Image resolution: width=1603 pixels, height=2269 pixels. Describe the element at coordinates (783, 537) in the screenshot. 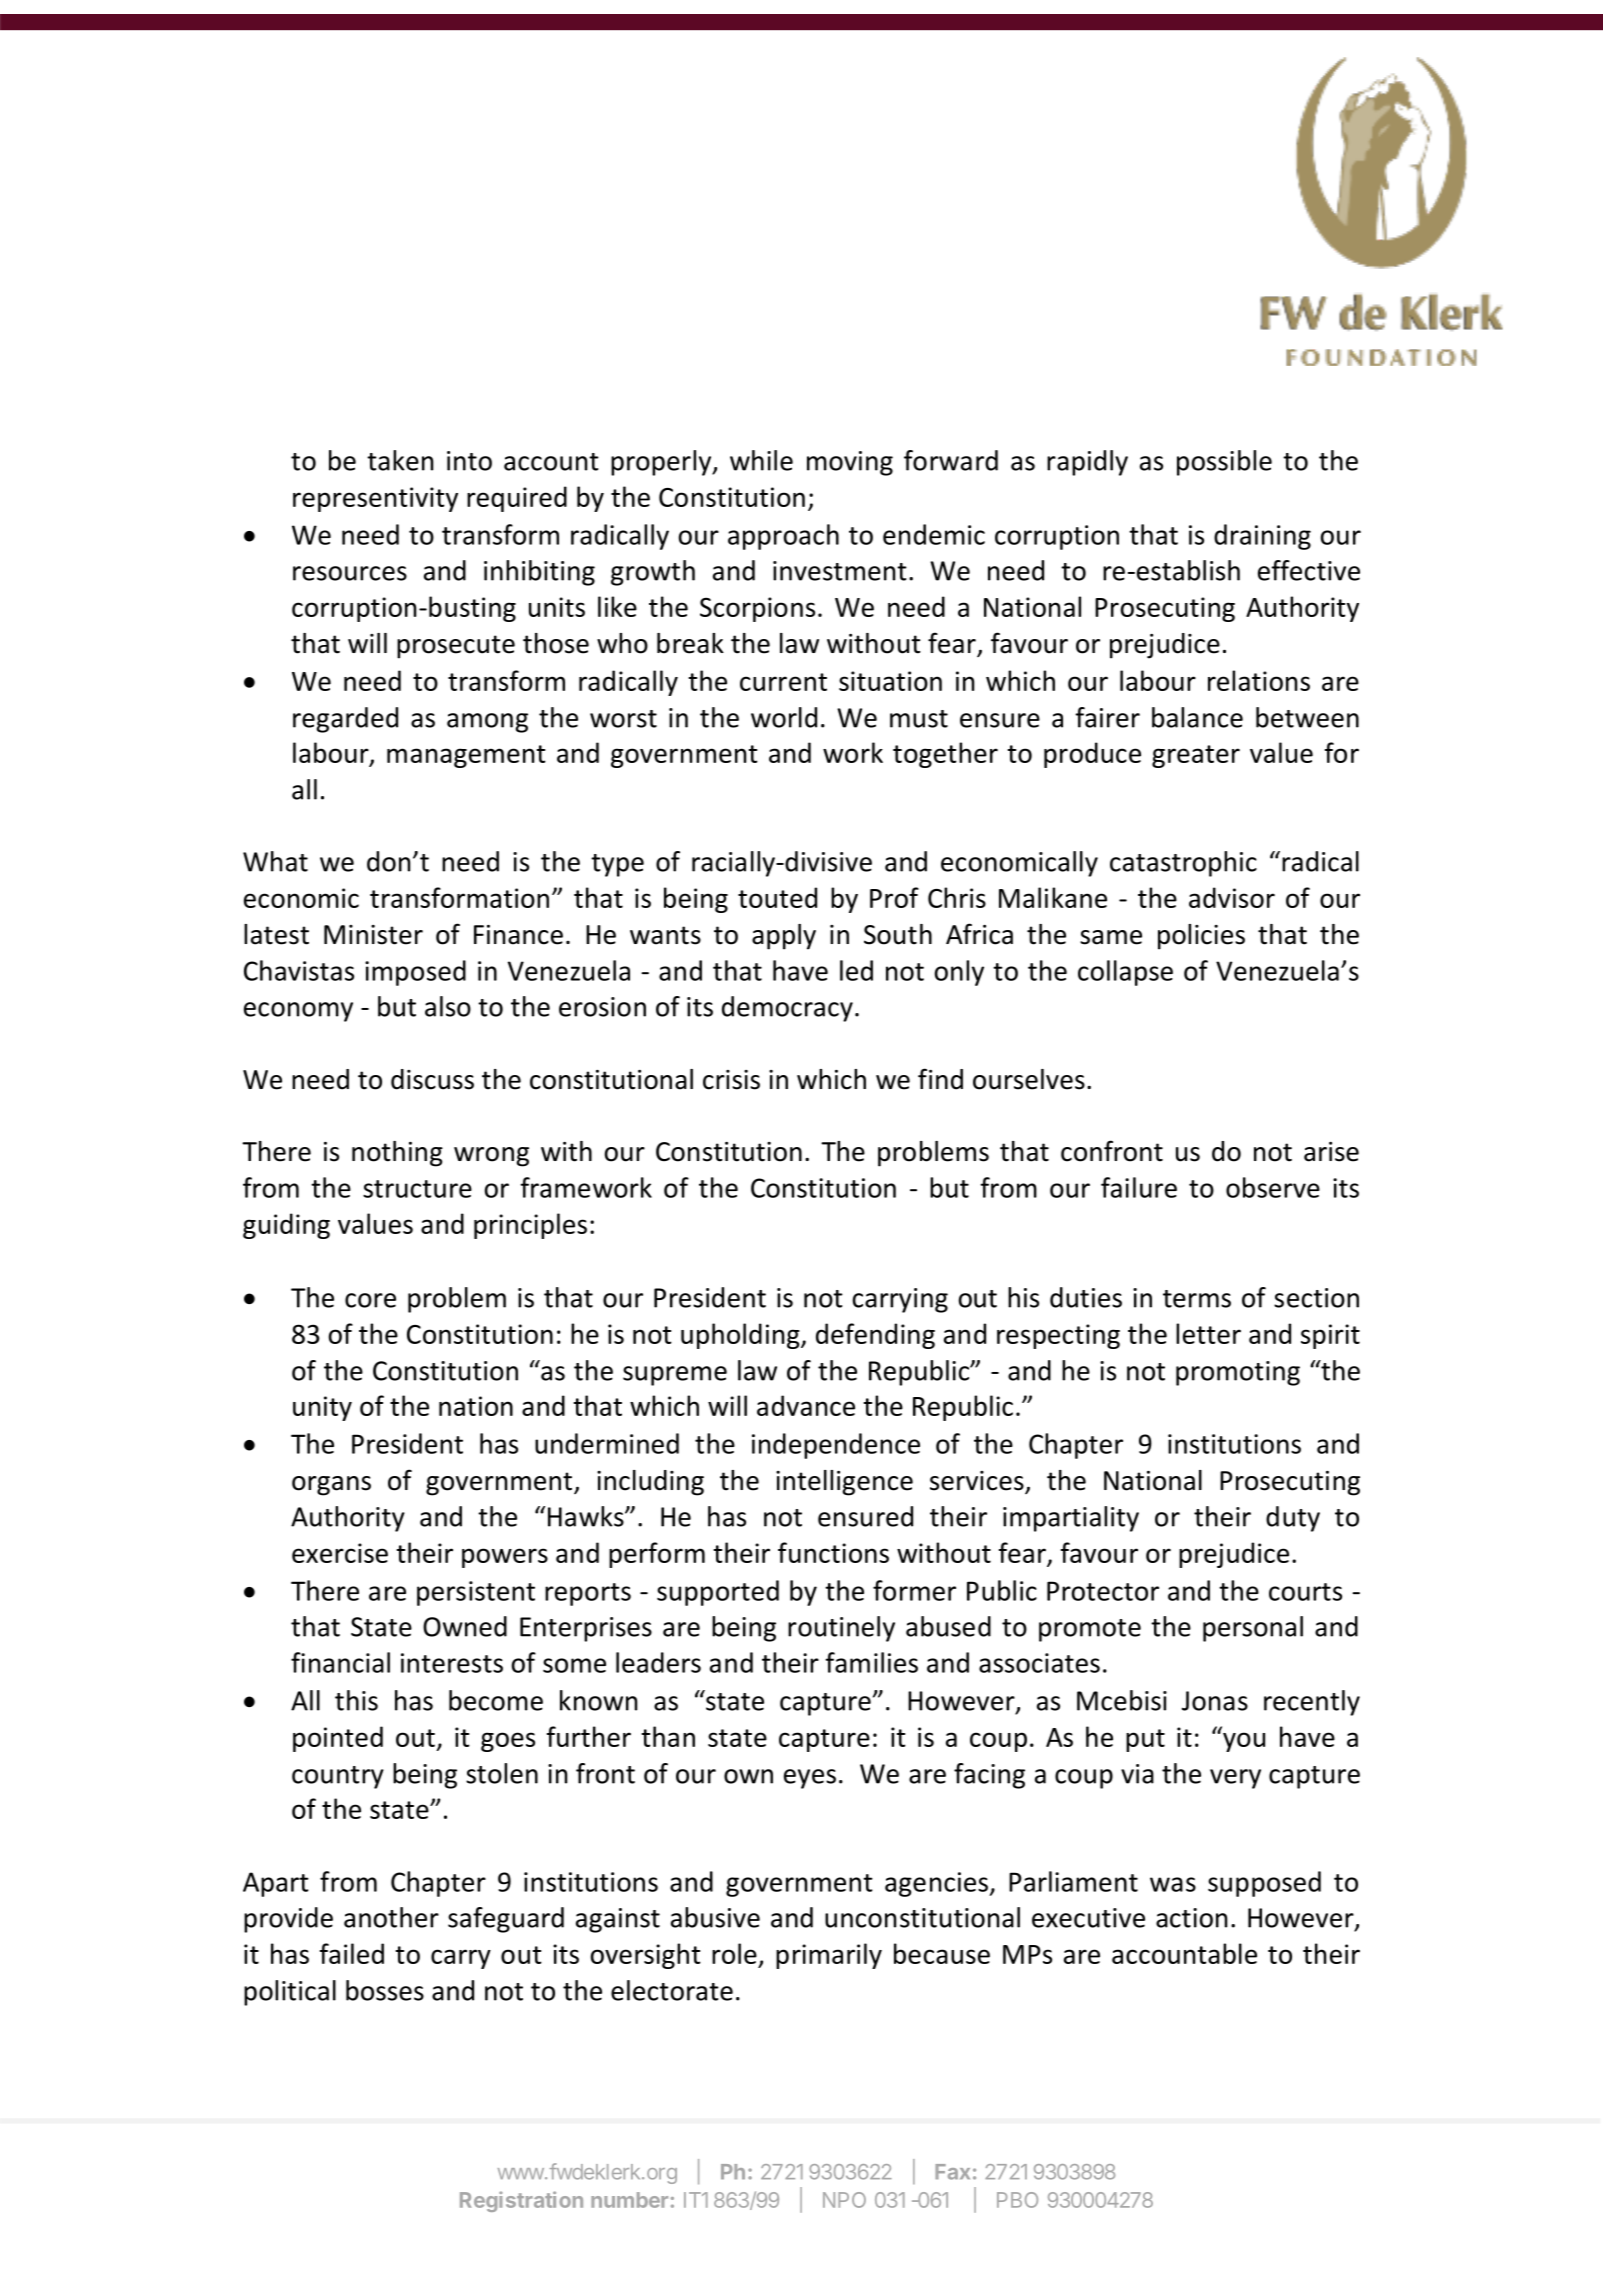

I see `approach` at that location.
